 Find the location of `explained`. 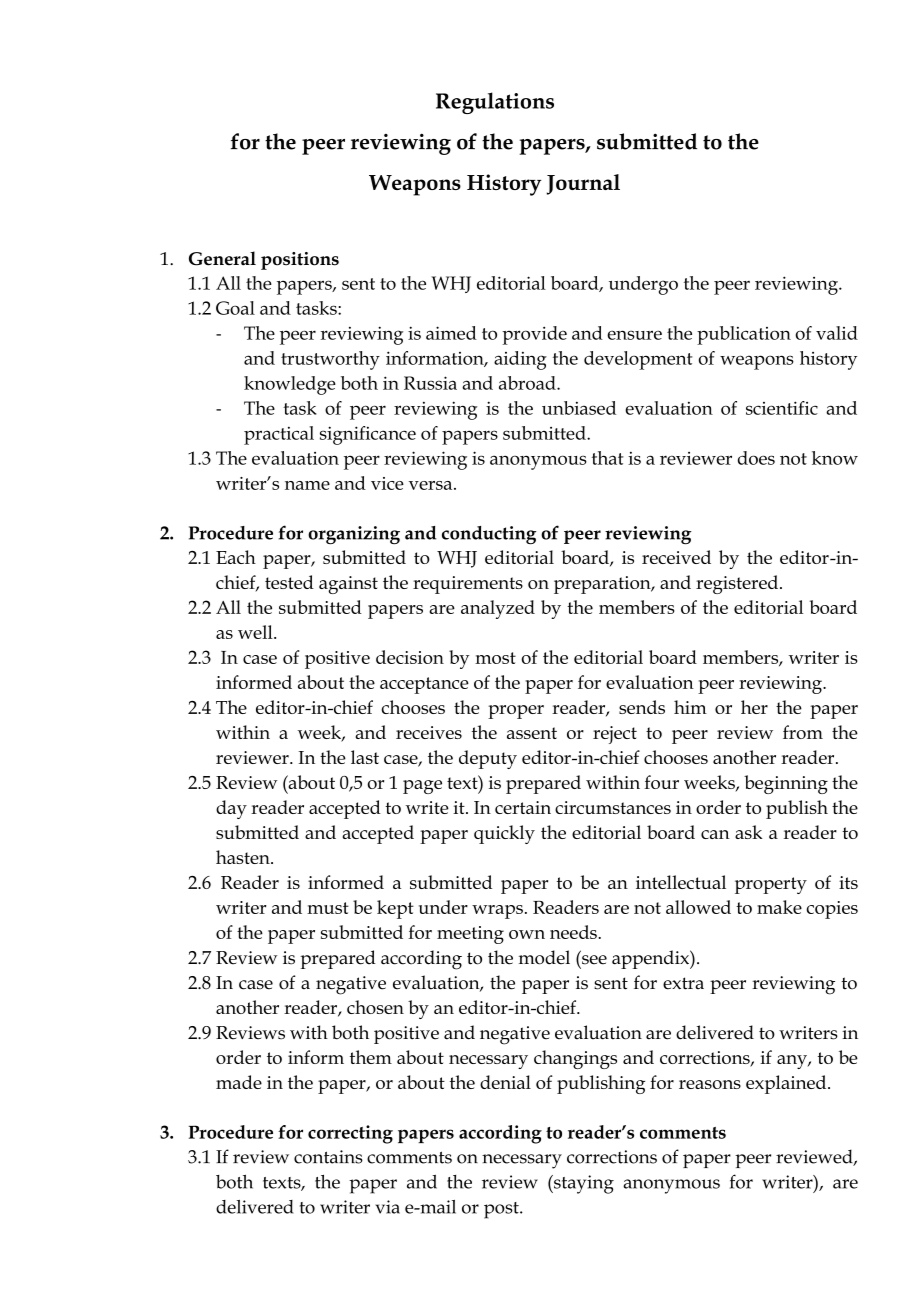

explained is located at coordinates (787, 1084).
